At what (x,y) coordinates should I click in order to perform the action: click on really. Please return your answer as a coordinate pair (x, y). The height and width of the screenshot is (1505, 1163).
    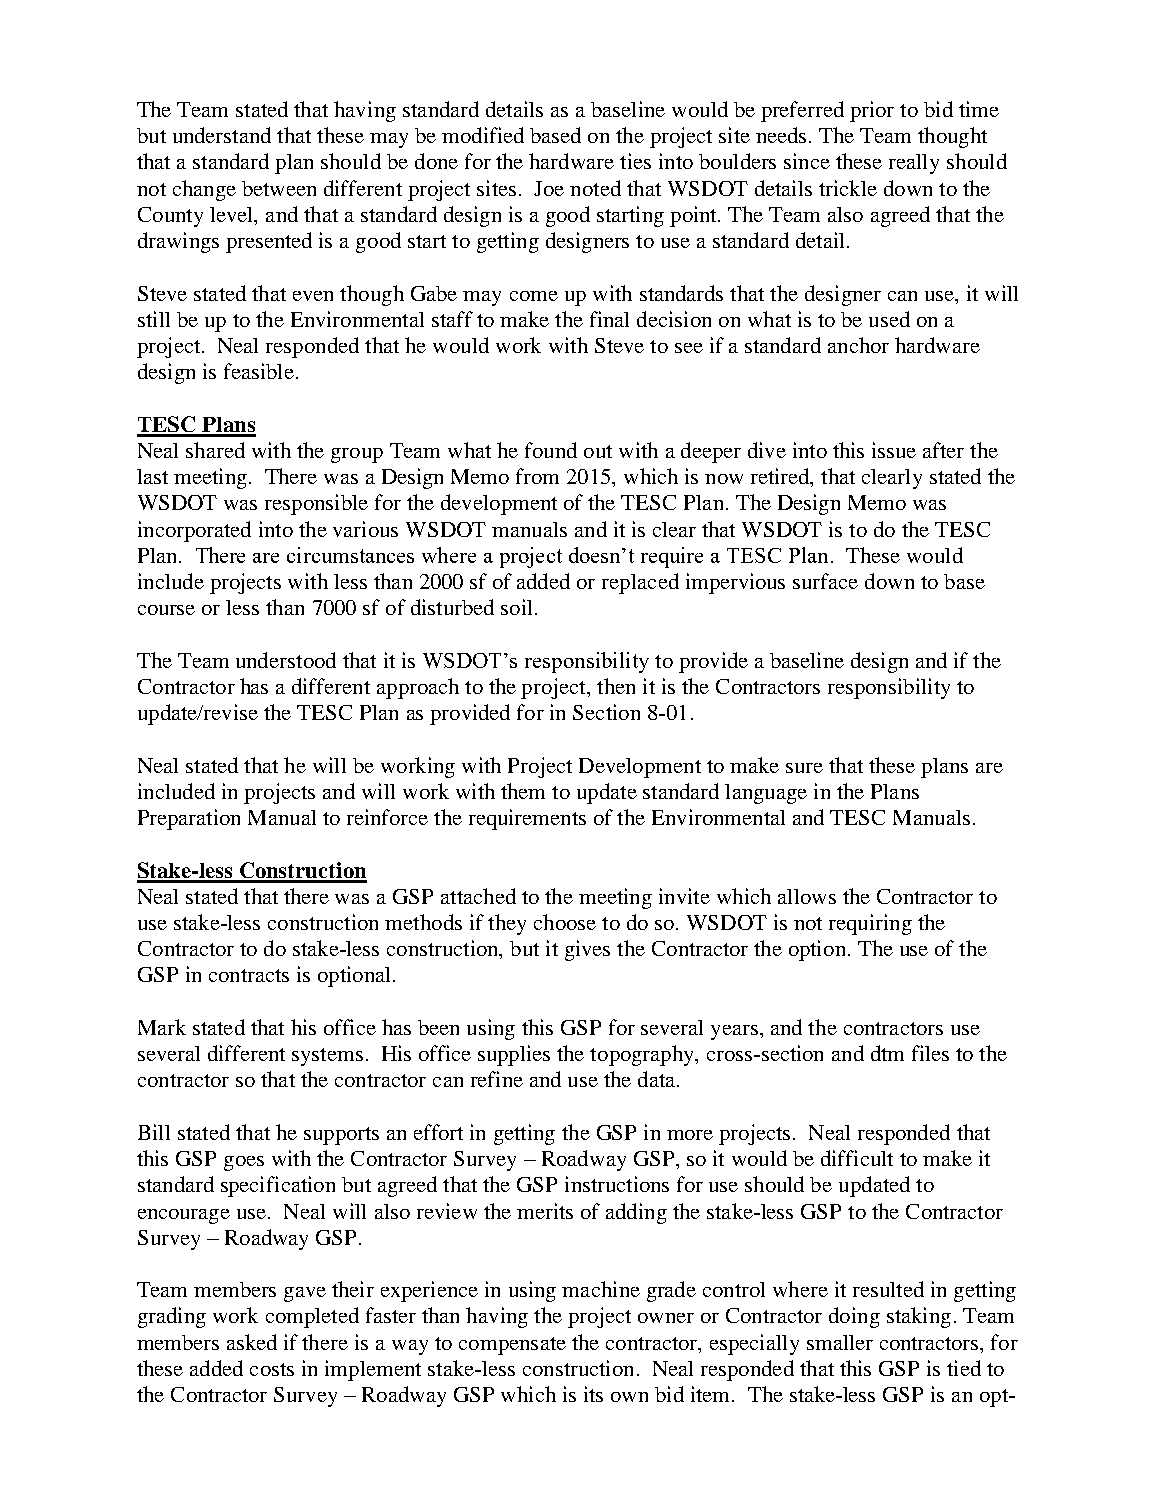
    Looking at the image, I should click on (914, 164).
